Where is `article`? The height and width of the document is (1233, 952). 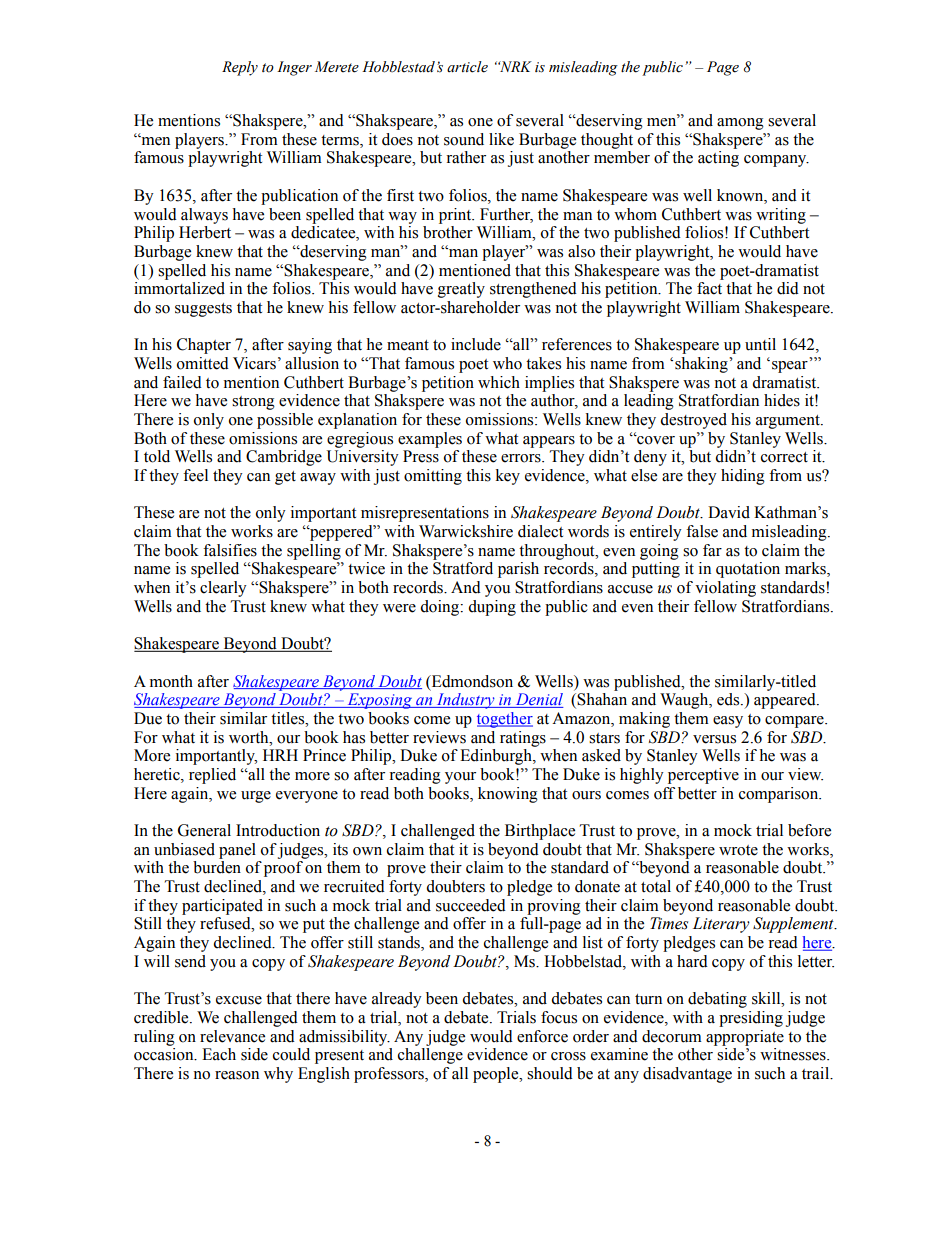 article is located at coordinates (467, 67).
